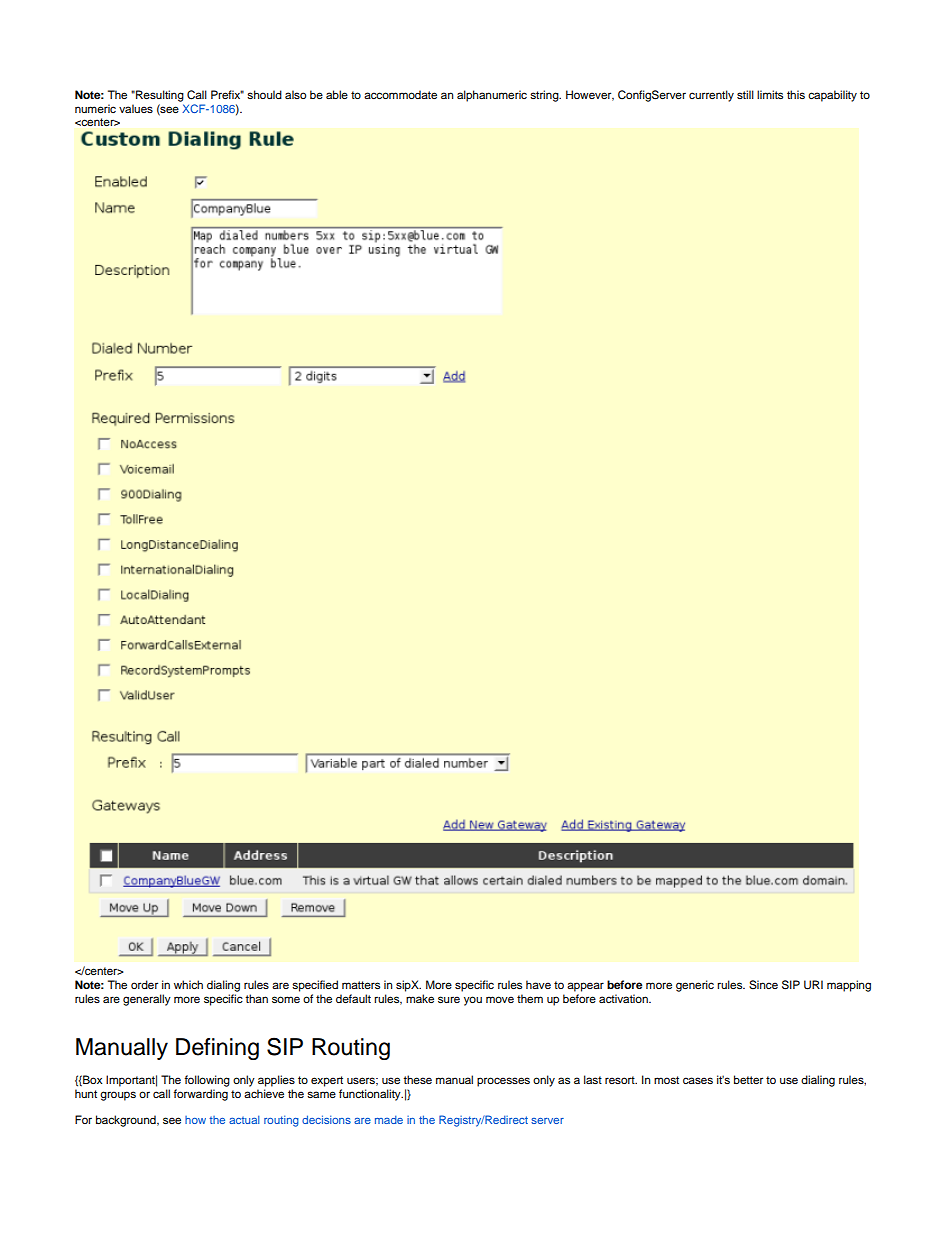 The width and height of the image is (952, 1233). What do you see at coordinates (545, 96) in the image?
I see `string` at bounding box center [545, 96].
